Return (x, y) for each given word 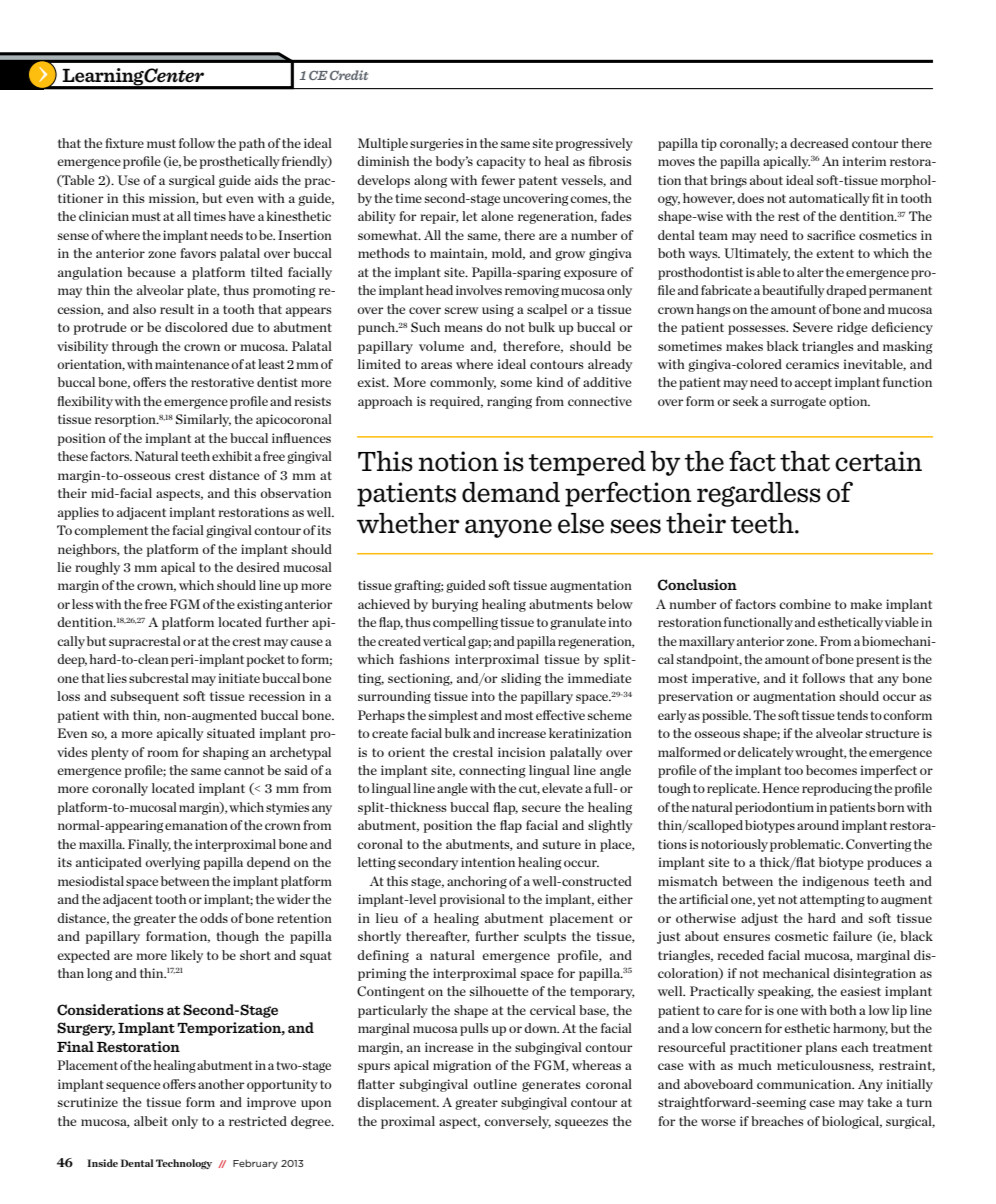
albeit (151, 1121)
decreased (819, 143)
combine (805, 604)
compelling (465, 623)
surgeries (436, 144)
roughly (97, 568)
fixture (124, 143)
